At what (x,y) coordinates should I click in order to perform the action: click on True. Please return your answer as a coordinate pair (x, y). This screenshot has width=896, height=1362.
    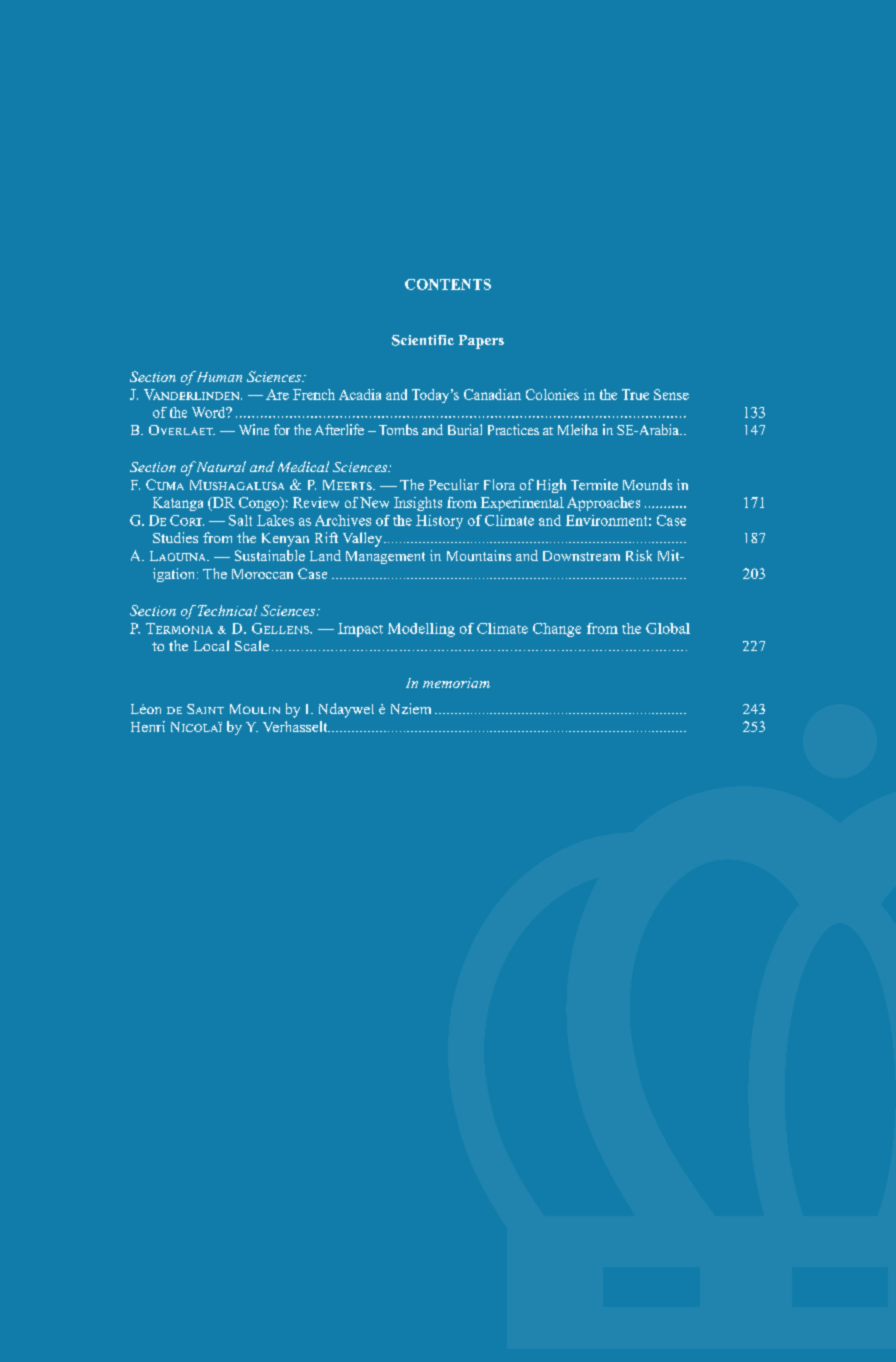
    Looking at the image, I should click on (635, 394).
